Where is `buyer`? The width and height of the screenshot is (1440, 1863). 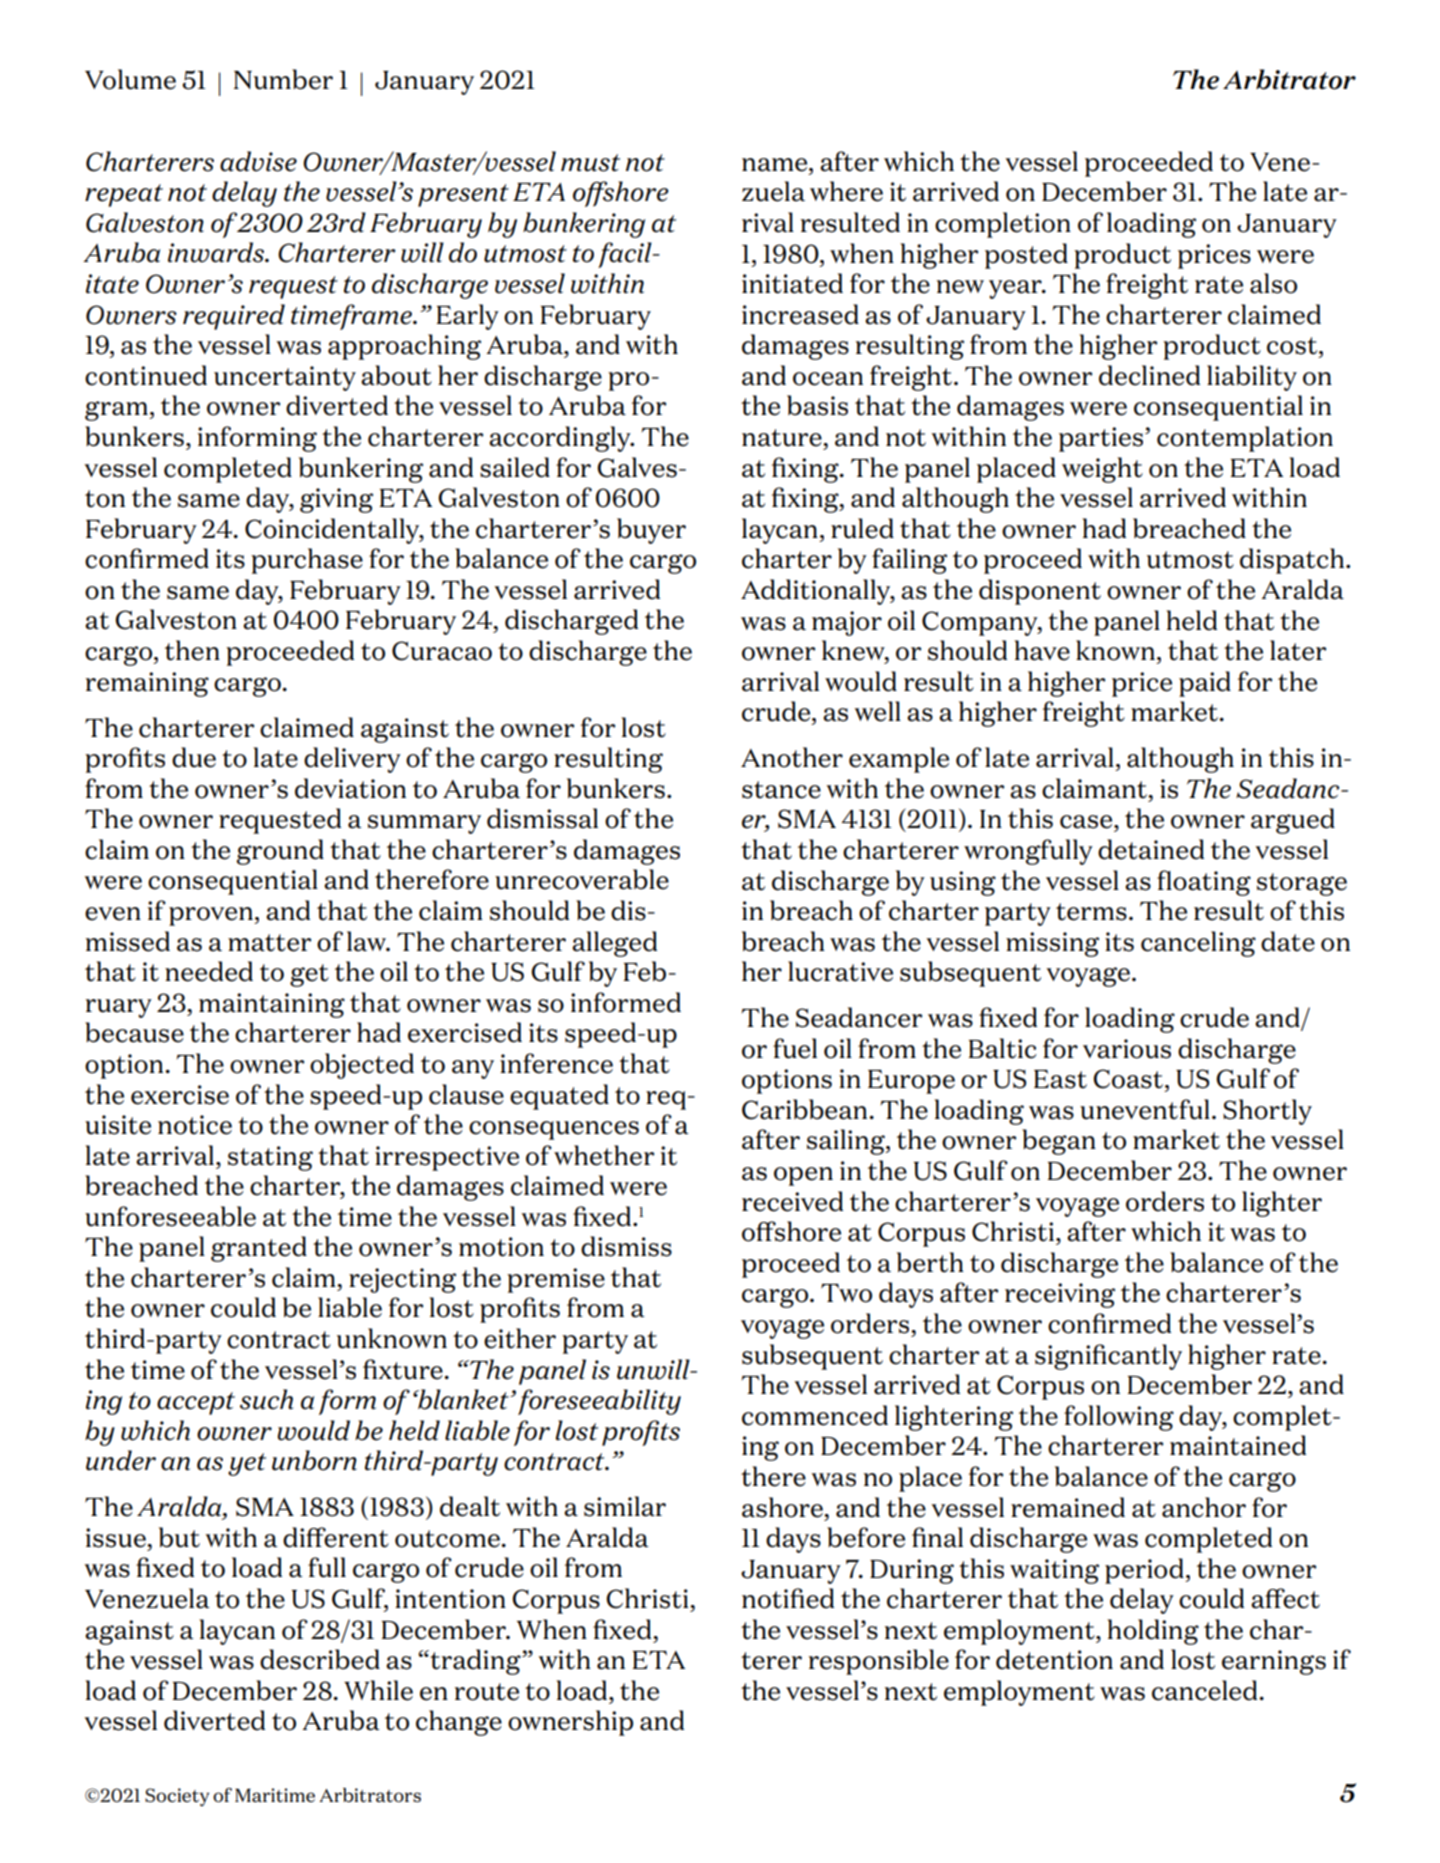
buyer is located at coordinates (651, 531).
